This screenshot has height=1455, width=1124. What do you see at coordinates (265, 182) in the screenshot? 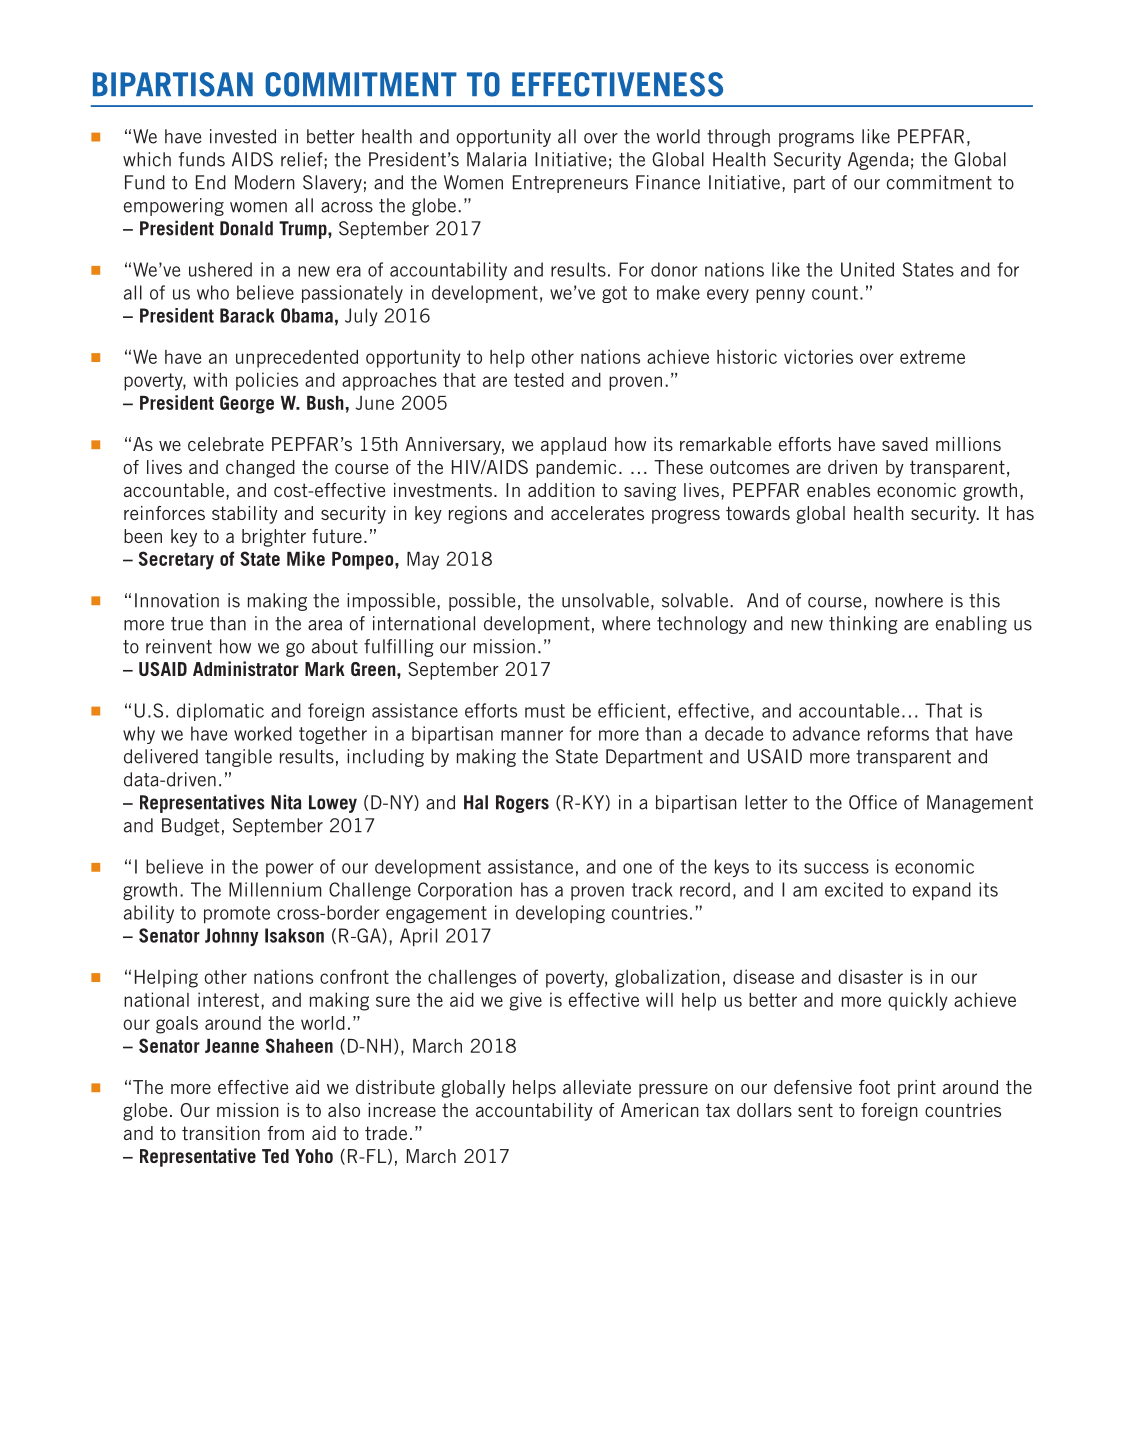
I see `Modern` at bounding box center [265, 182].
